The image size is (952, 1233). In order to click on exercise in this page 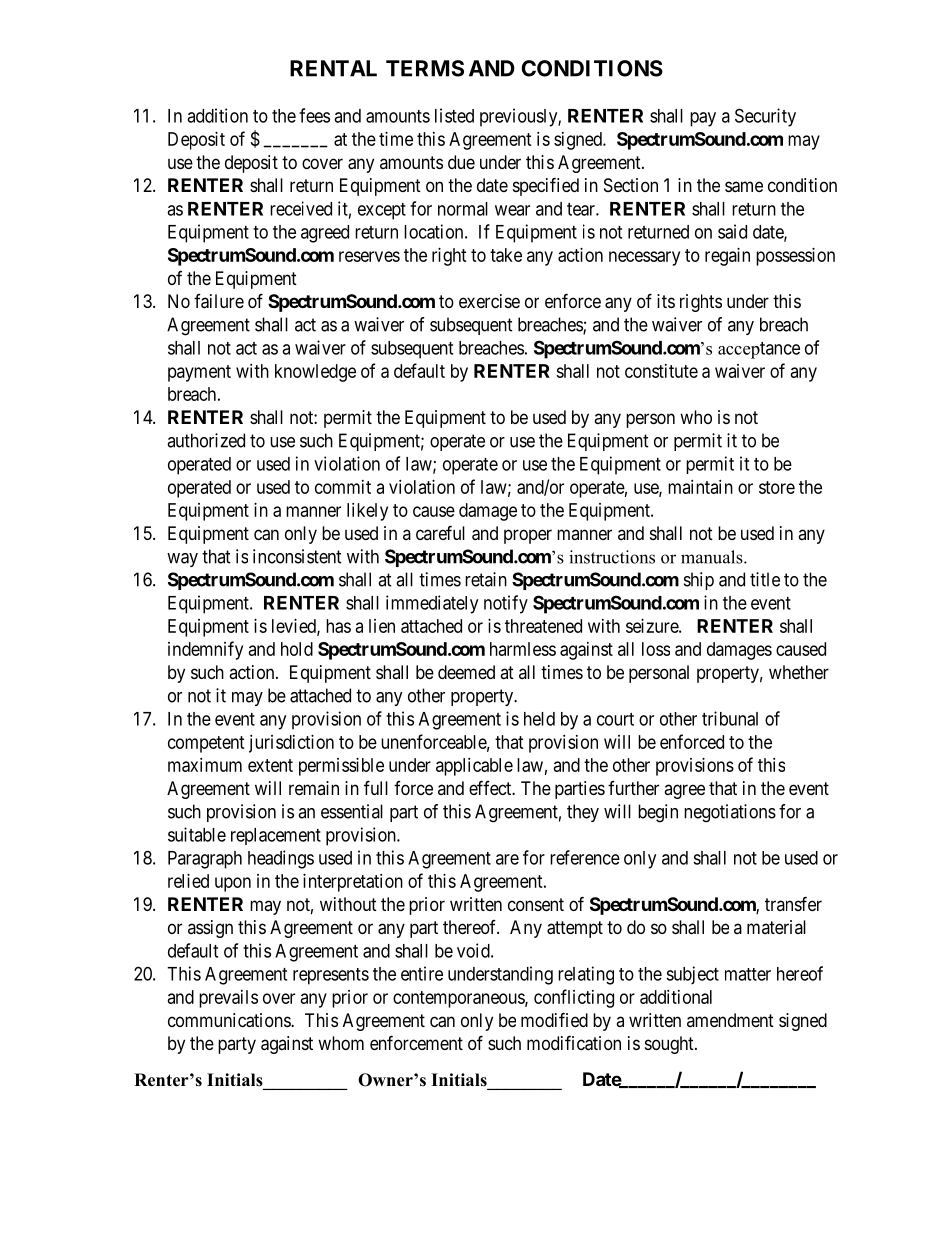, I will do `click(489, 301)`.
